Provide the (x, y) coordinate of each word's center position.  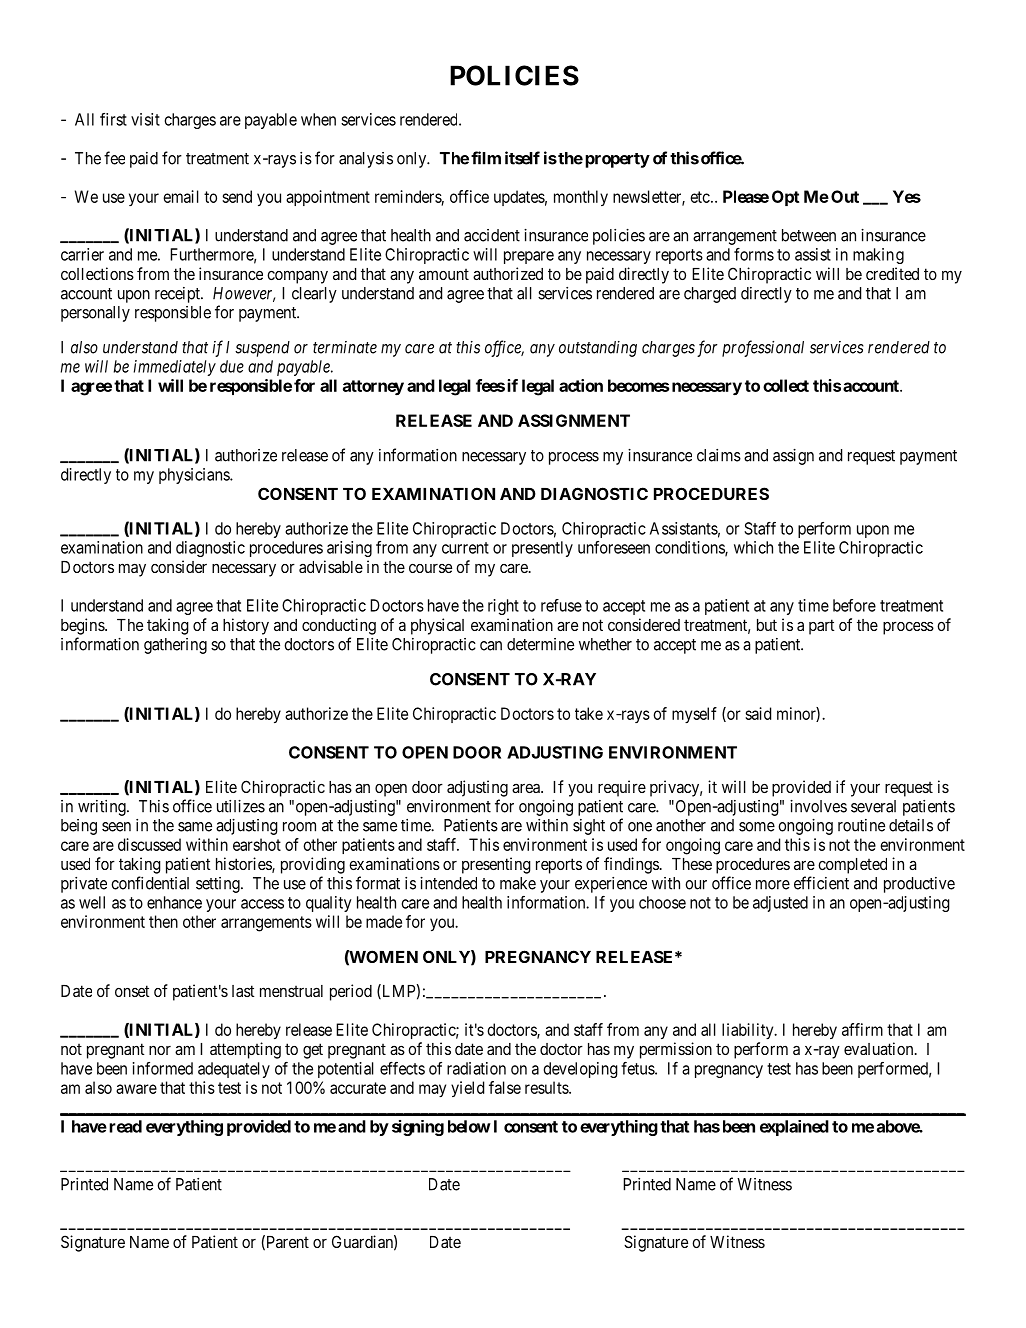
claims (719, 455)
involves (818, 806)
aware (136, 1089)
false (505, 1087)
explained (794, 1128)
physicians (195, 476)
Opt (785, 198)
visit (145, 119)
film (486, 158)
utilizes (241, 806)
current (465, 548)
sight (589, 827)
